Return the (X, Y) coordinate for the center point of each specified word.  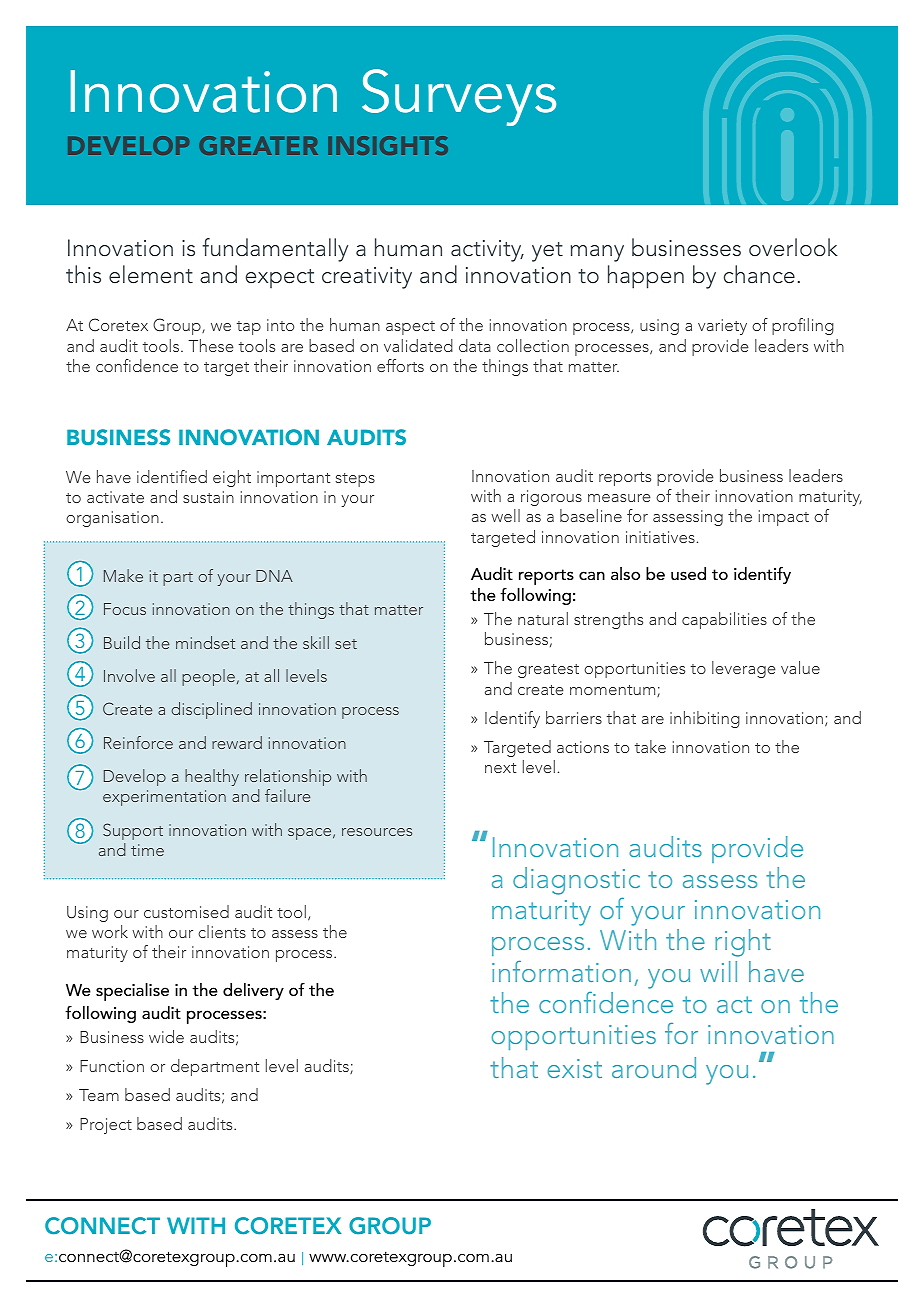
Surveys (459, 97)
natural (543, 618)
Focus (125, 609)
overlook (793, 247)
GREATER (258, 145)
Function (112, 1066)
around (654, 1067)
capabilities (724, 620)
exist (574, 1068)
